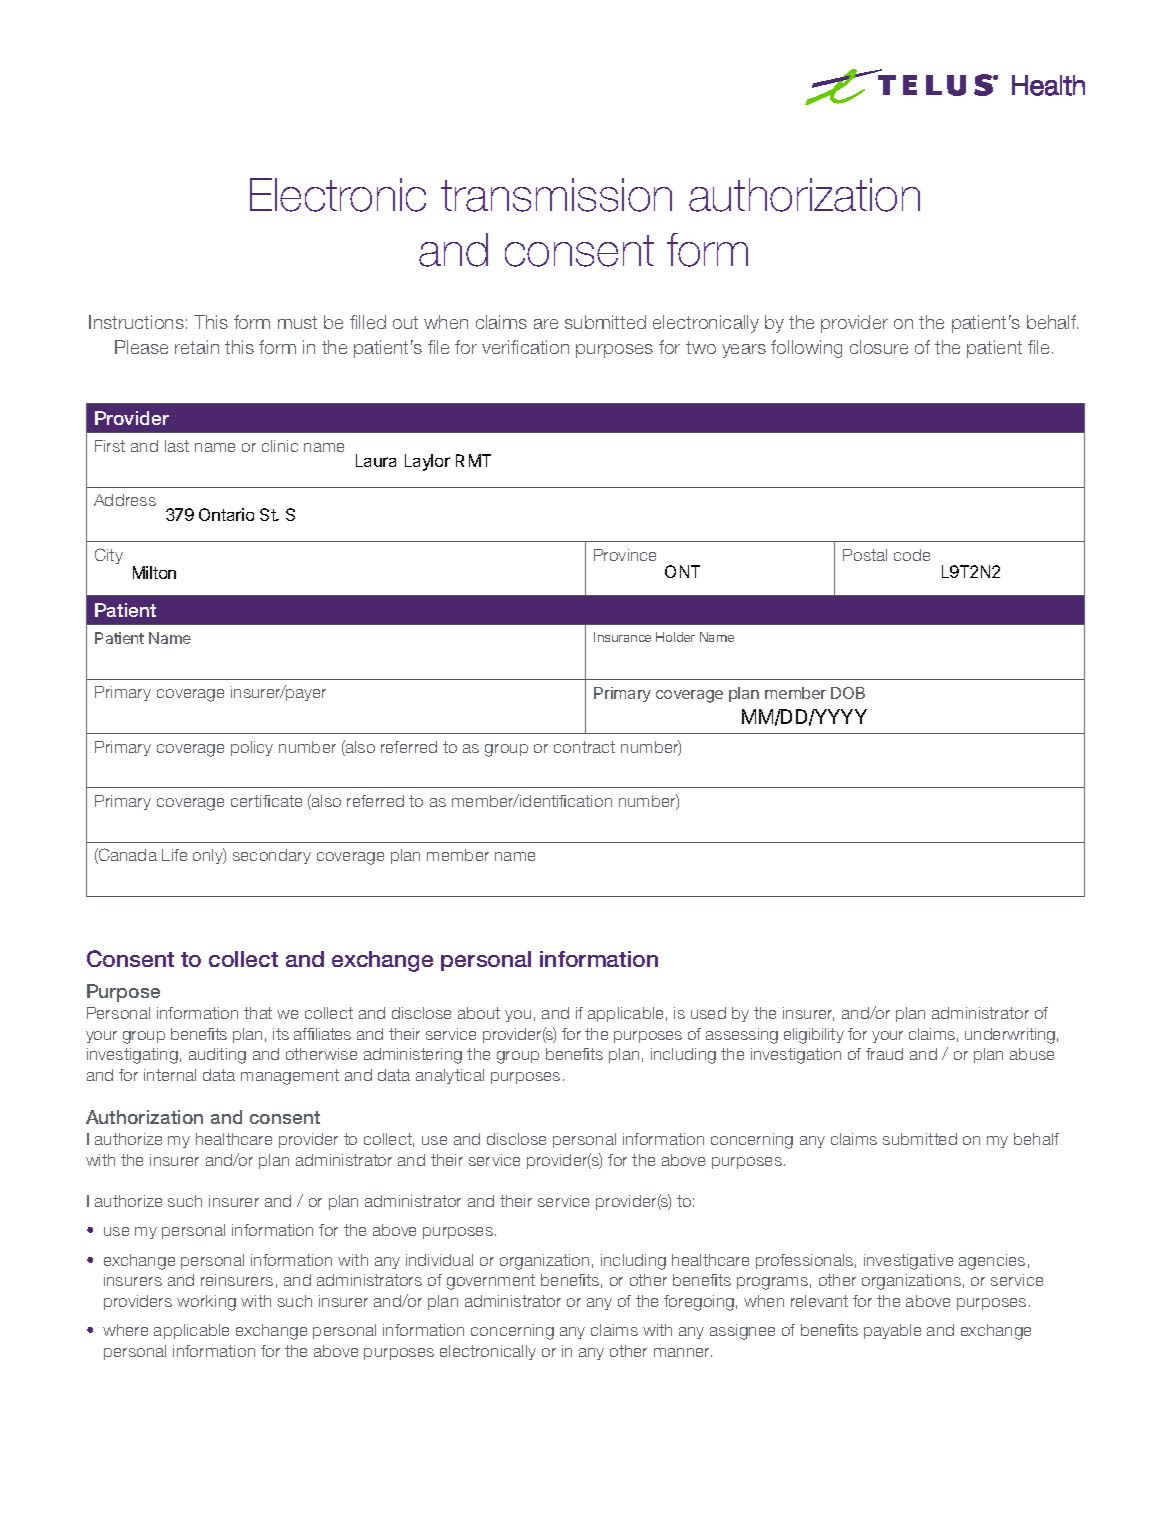  Describe the element at coordinates (884, 1054) in the screenshot. I see `fraud` at that location.
